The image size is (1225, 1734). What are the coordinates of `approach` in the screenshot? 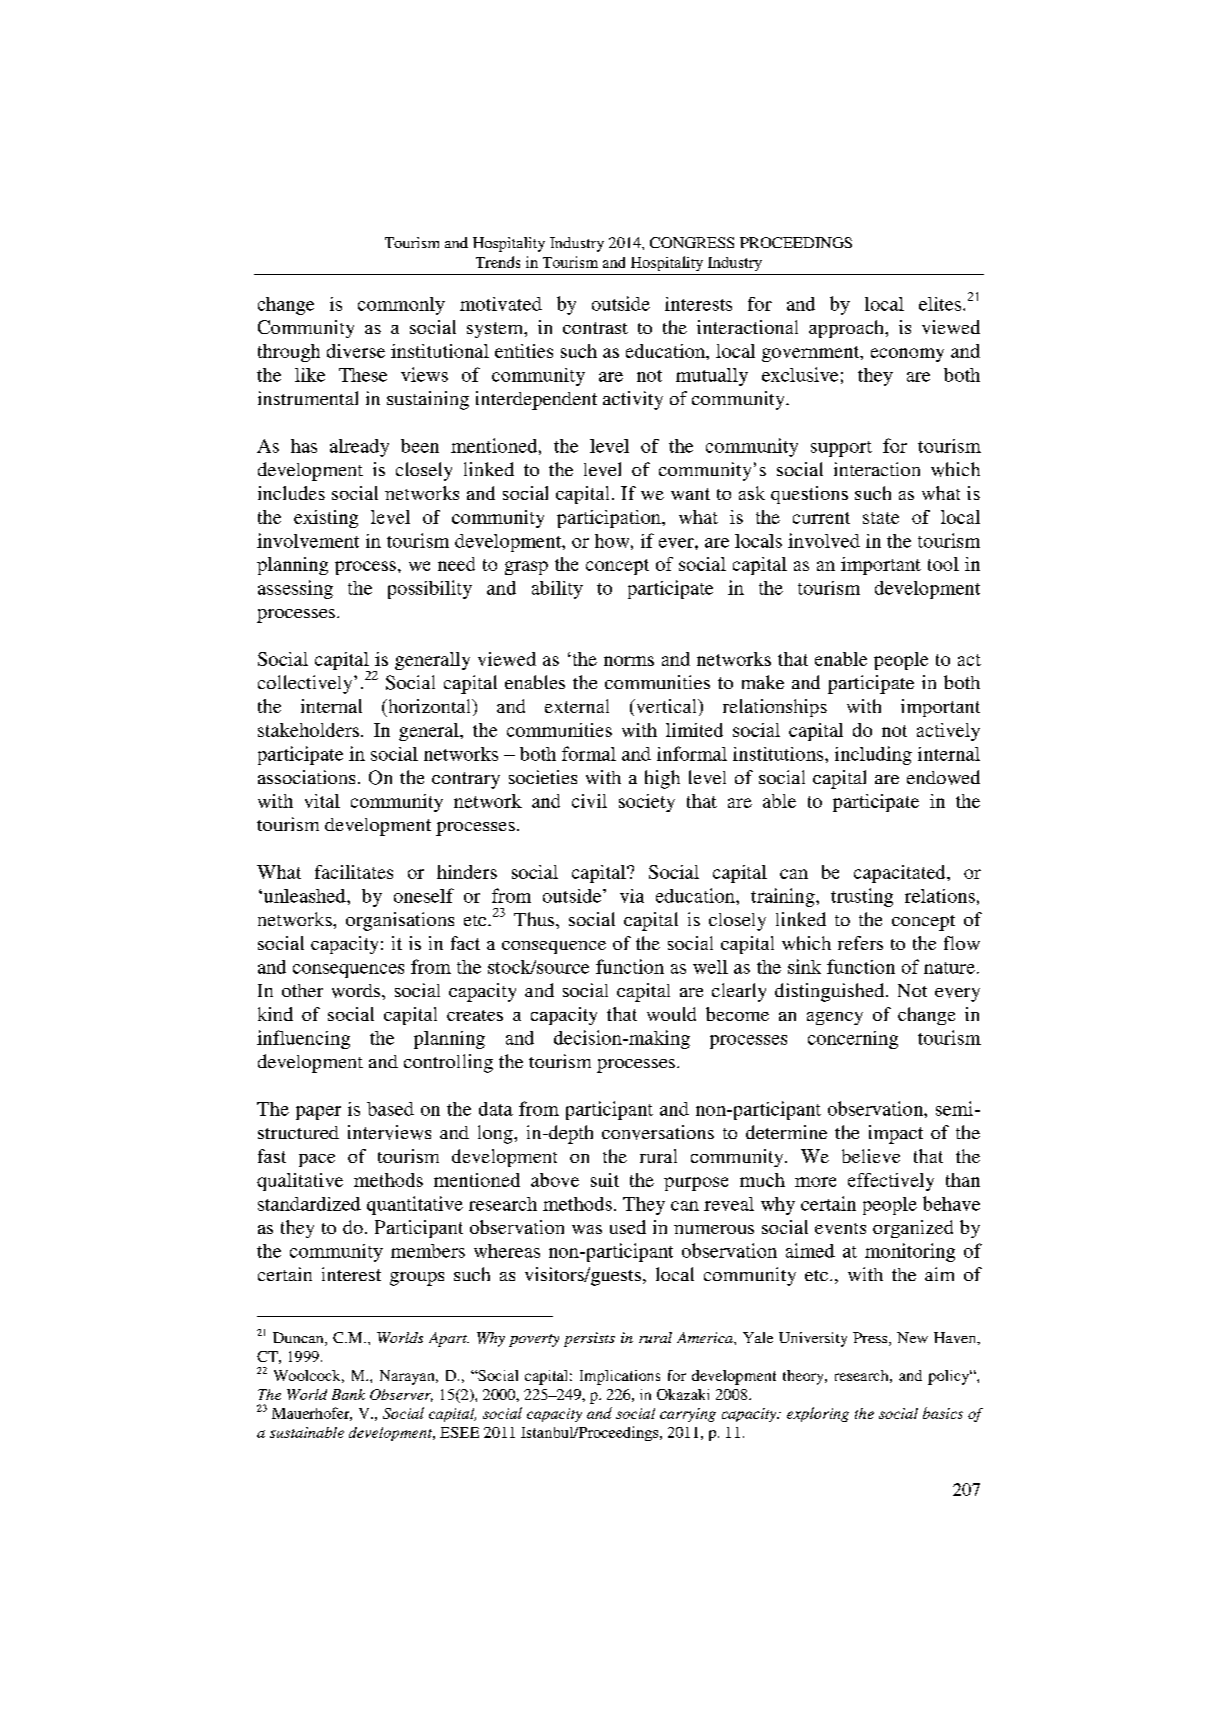 It's located at (848, 329).
